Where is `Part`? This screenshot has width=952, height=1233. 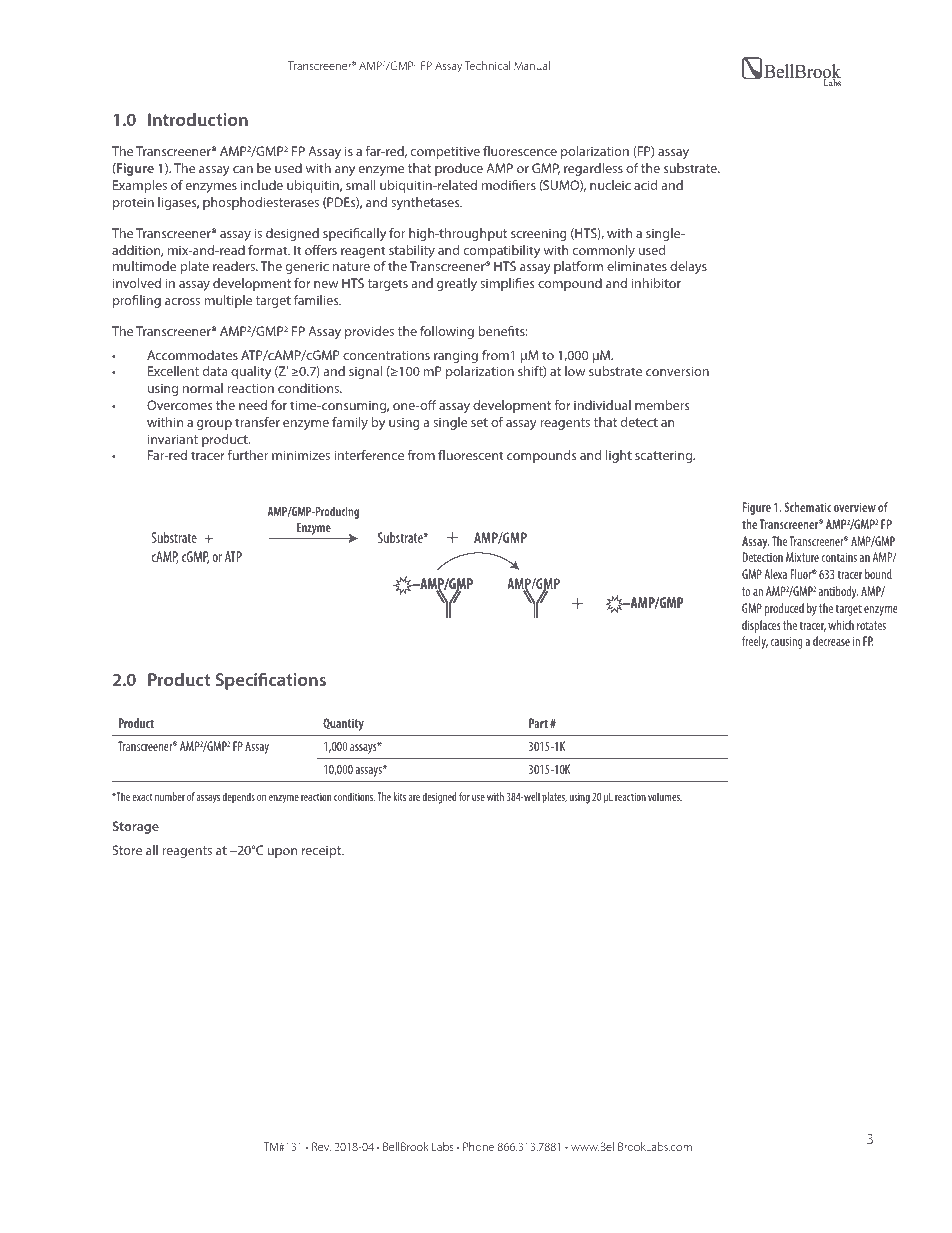 Part is located at coordinates (538, 723).
